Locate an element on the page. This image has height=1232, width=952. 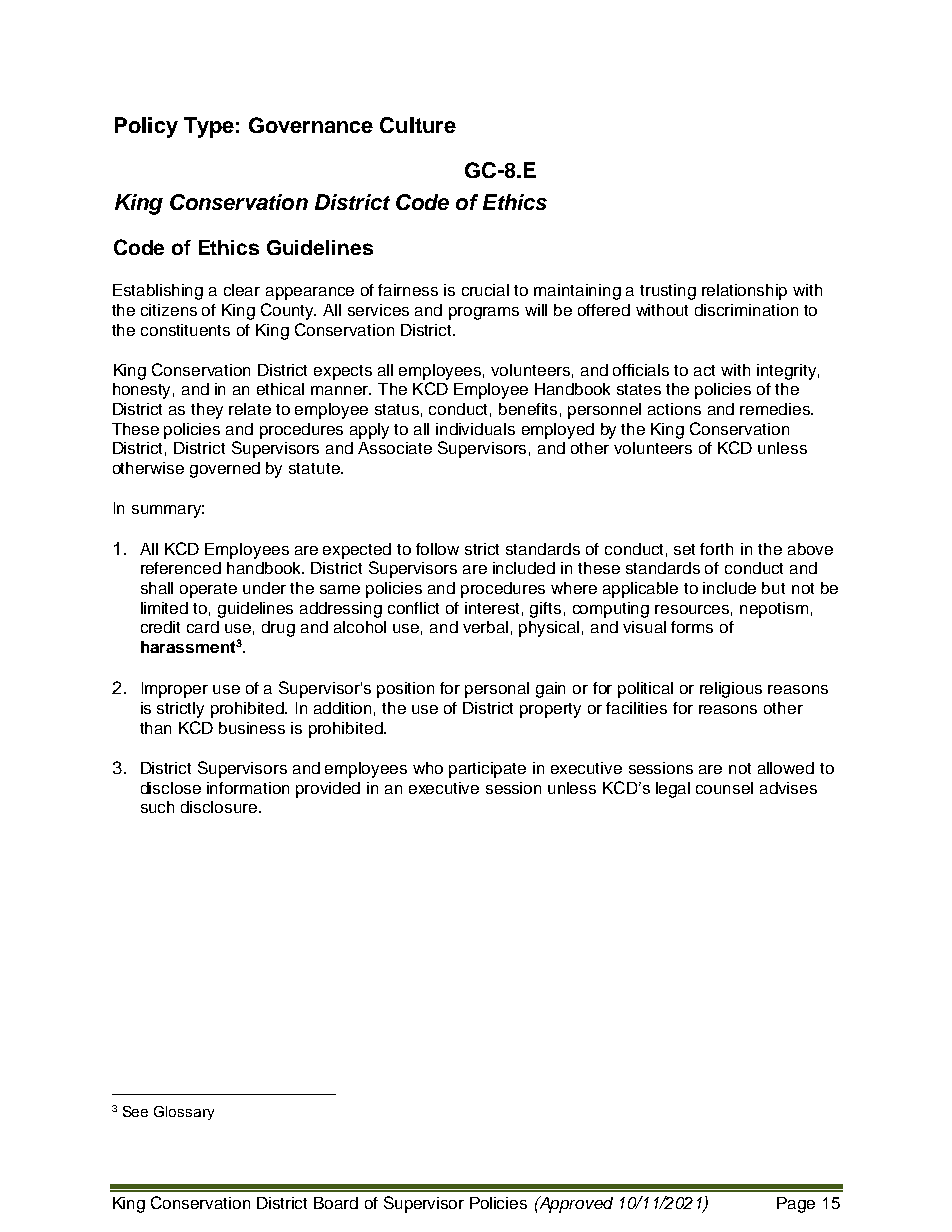
governed is located at coordinates (225, 470).
